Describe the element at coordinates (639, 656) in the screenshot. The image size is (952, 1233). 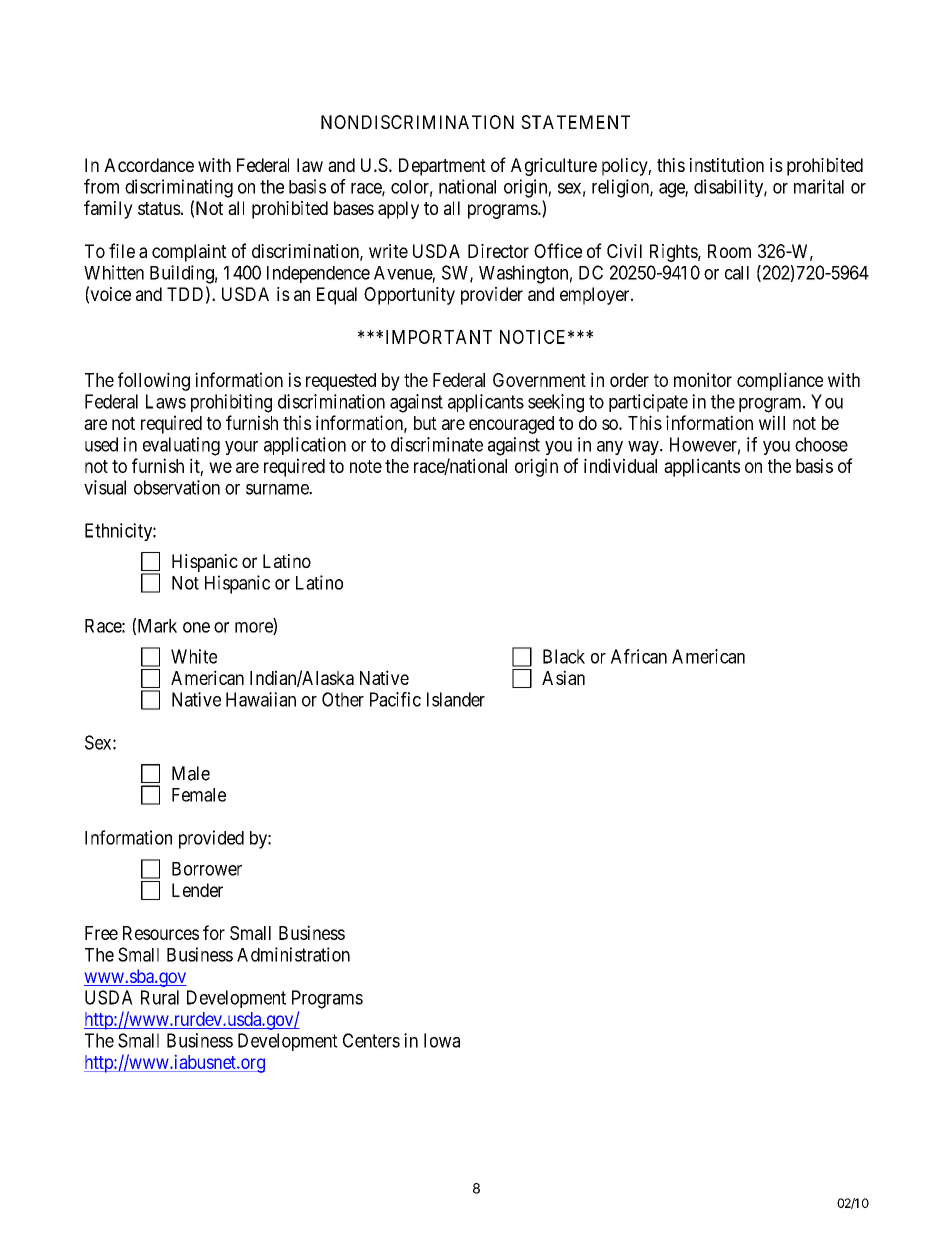
I see `African` at that location.
